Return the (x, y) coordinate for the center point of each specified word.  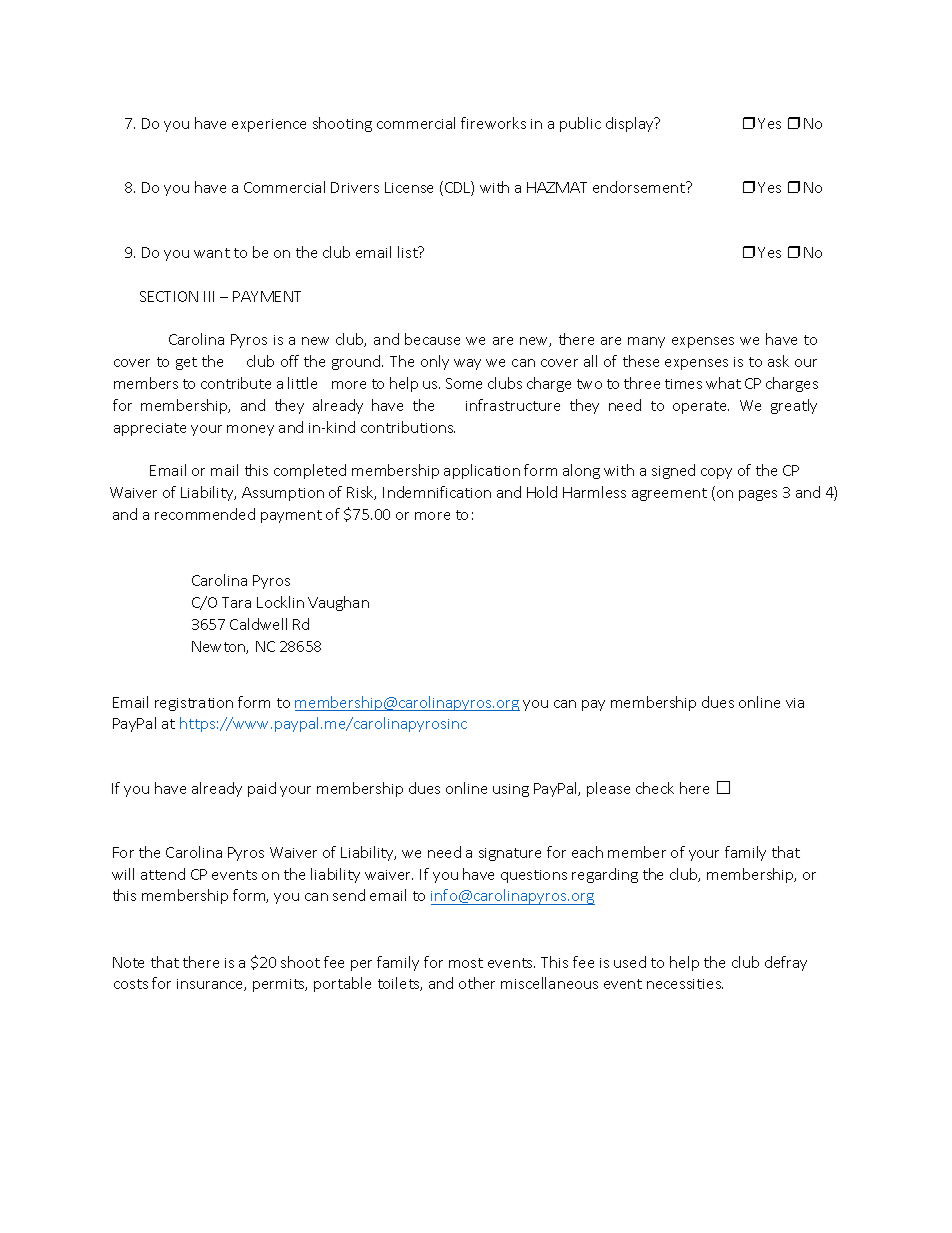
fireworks (493, 123)
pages (758, 495)
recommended (205, 514)
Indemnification (437, 492)
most (466, 963)
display (631, 124)
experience (269, 125)
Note (128, 962)
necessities (685, 984)
